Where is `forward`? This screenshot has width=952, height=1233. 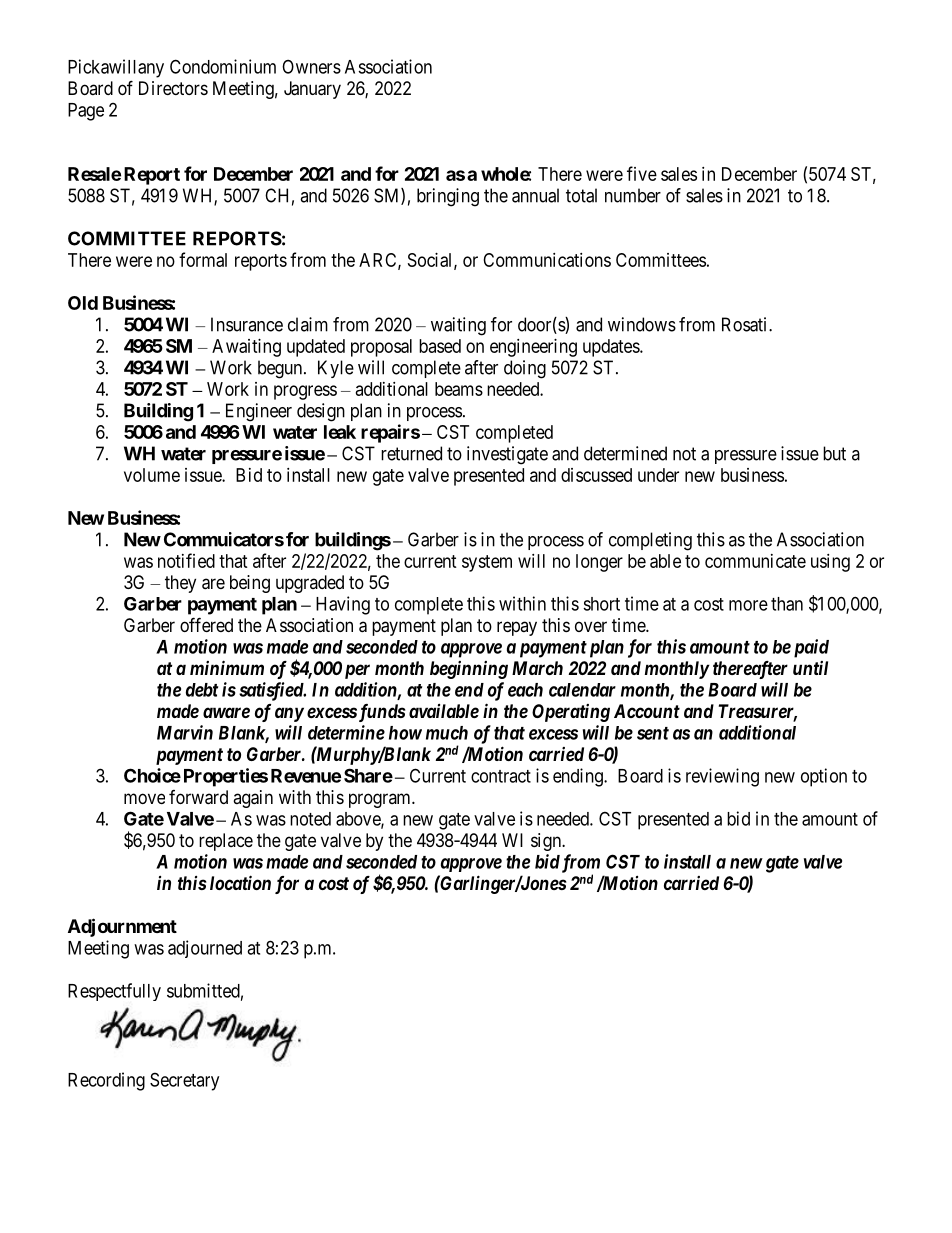 forward is located at coordinates (198, 797).
